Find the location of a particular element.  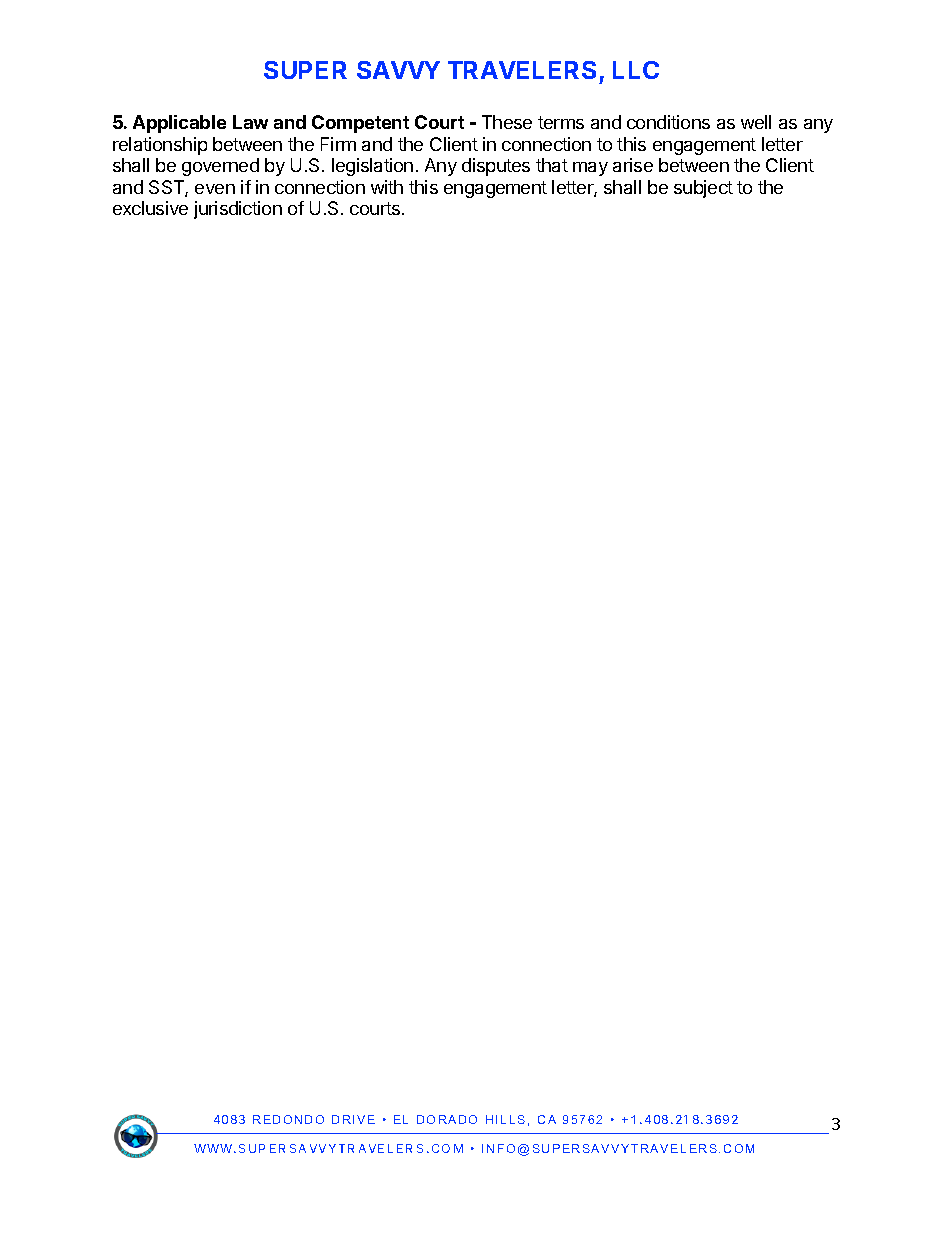

arise is located at coordinates (633, 165).
